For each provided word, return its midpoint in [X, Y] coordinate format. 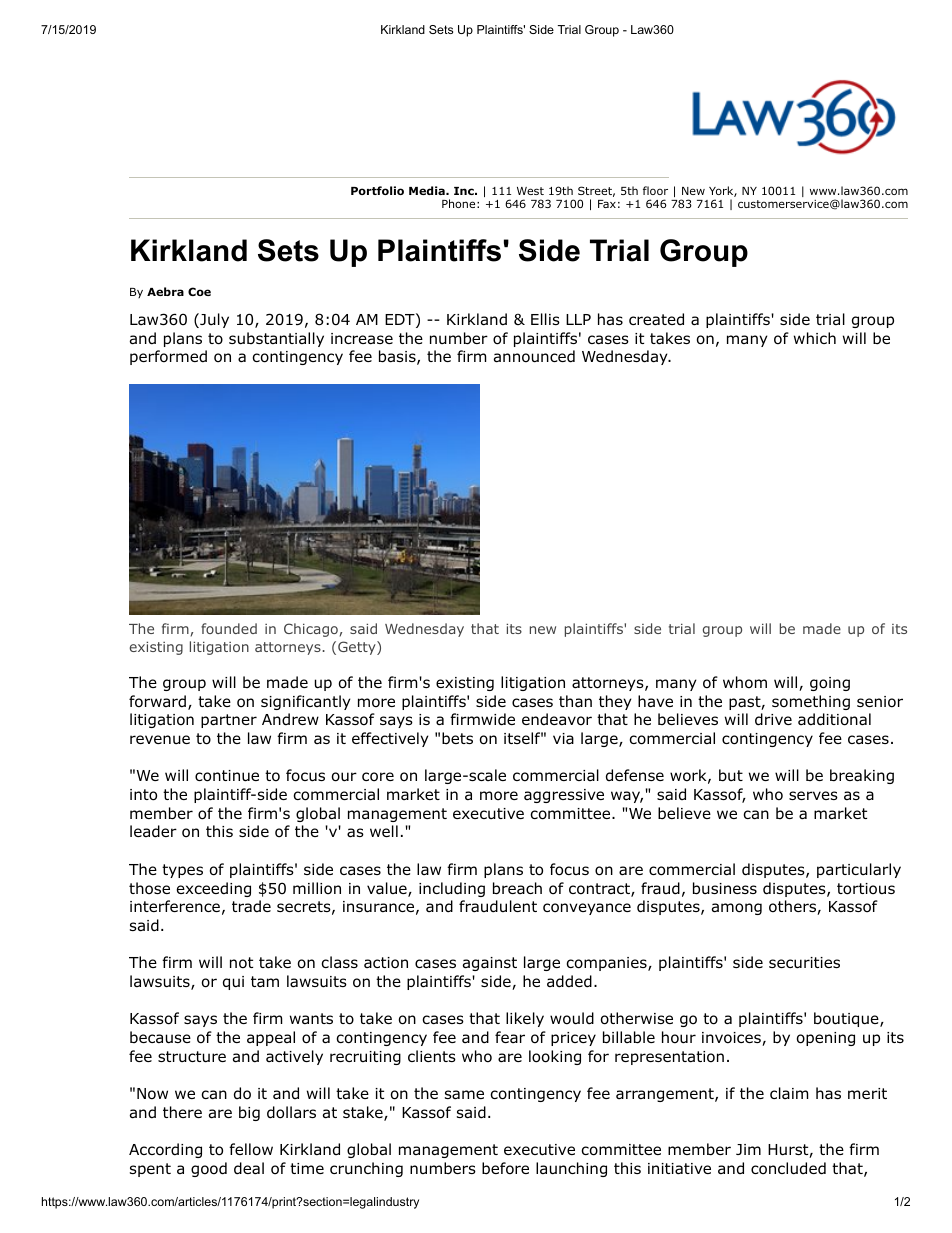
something [811, 702]
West [530, 191]
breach [517, 888]
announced [534, 356]
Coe [199, 291]
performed [168, 357]
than [575, 701]
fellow [251, 1149]
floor [655, 190]
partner [229, 721]
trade [251, 906]
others [793, 907]
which [815, 338]
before [505, 1168]
